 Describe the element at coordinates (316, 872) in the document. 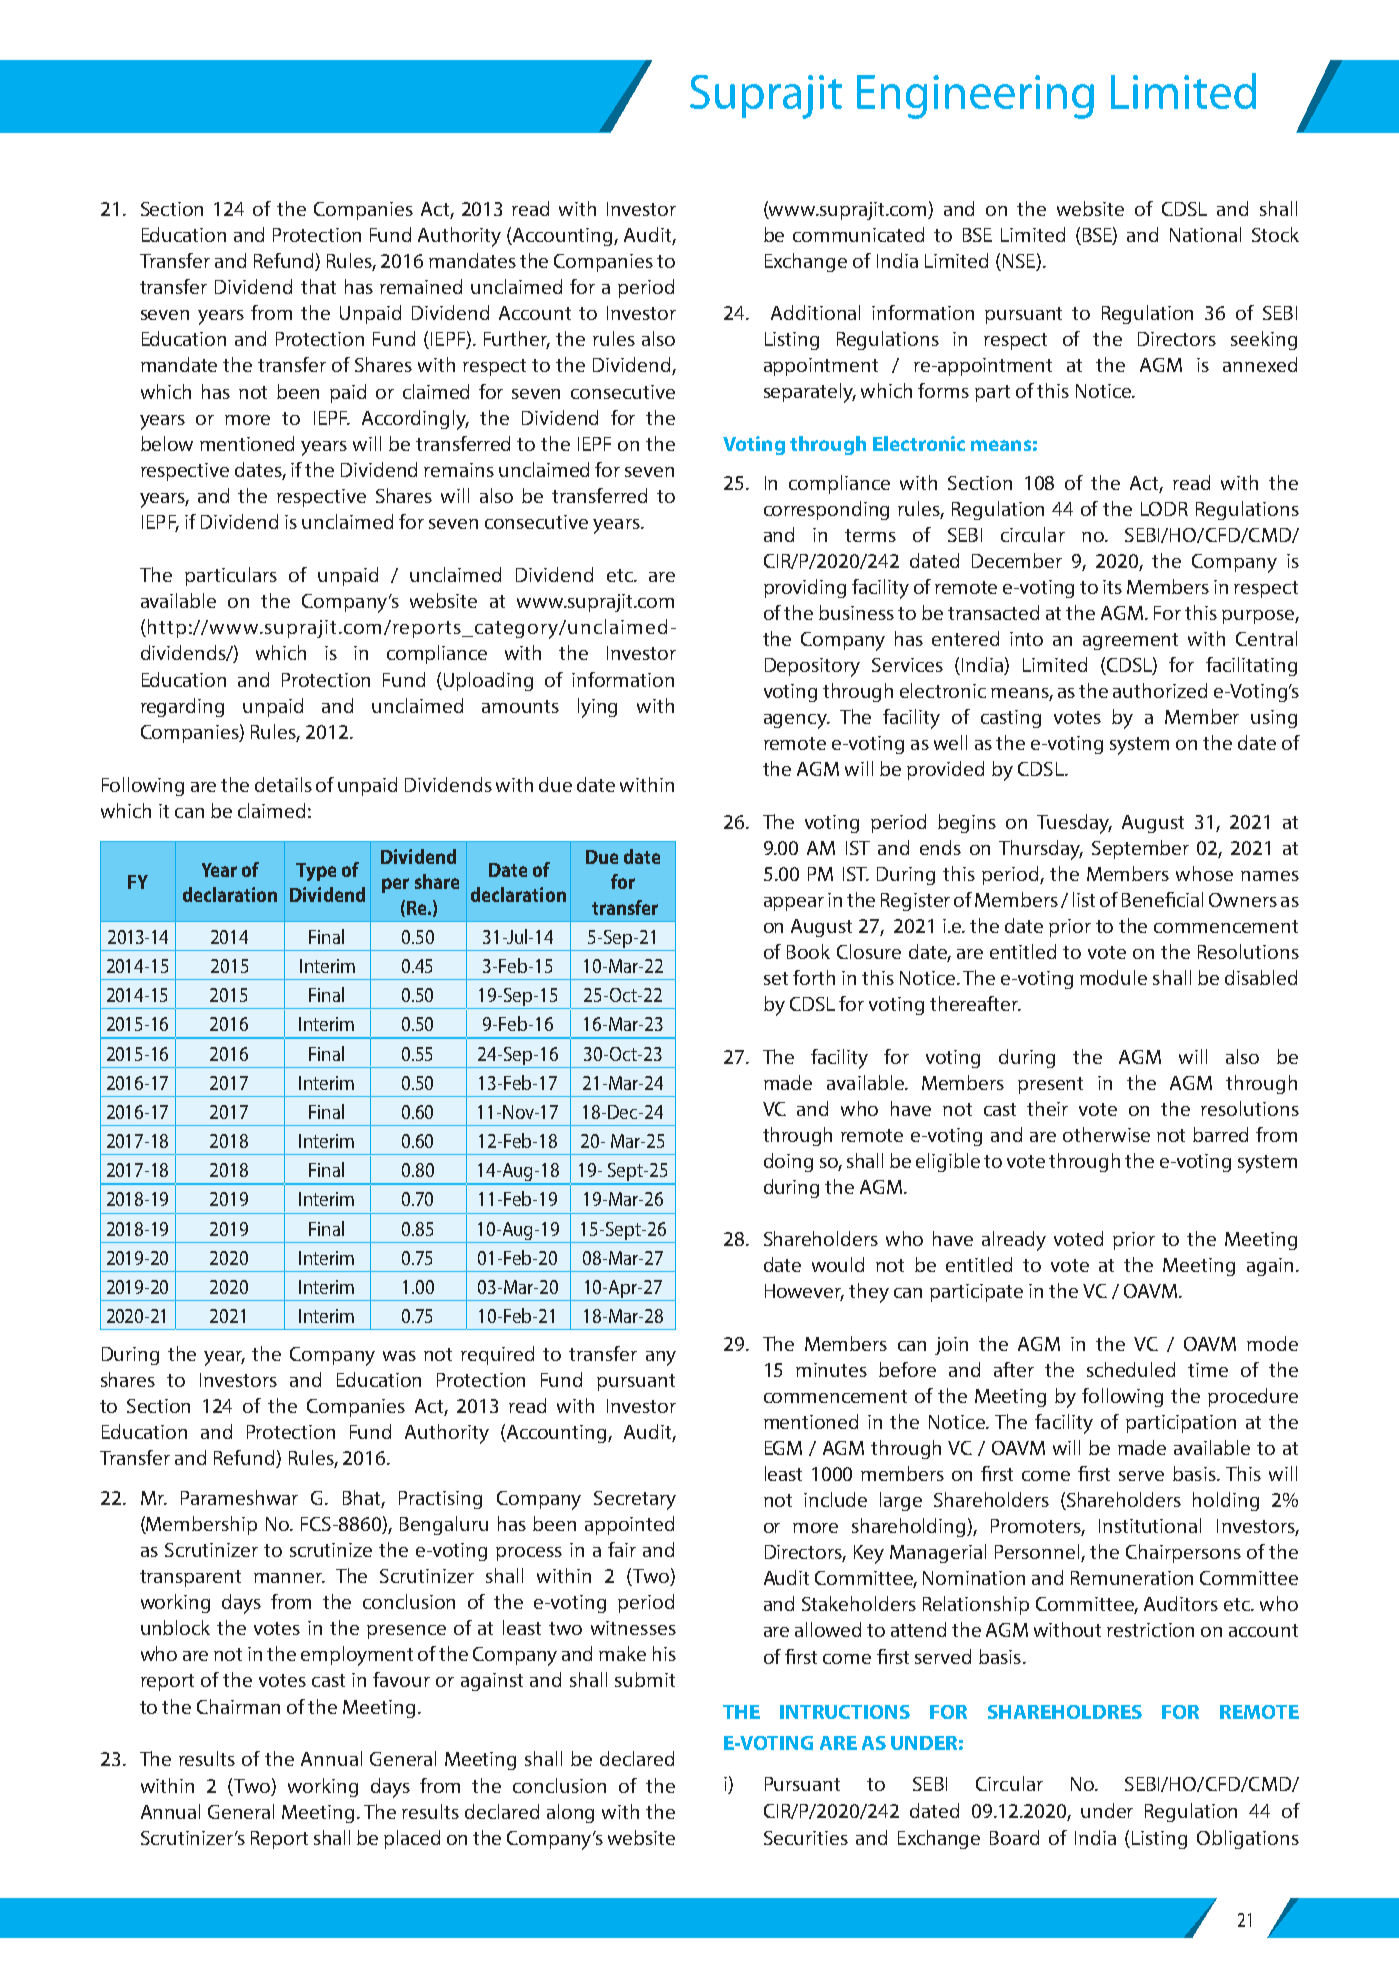

I see `Type` at that location.
